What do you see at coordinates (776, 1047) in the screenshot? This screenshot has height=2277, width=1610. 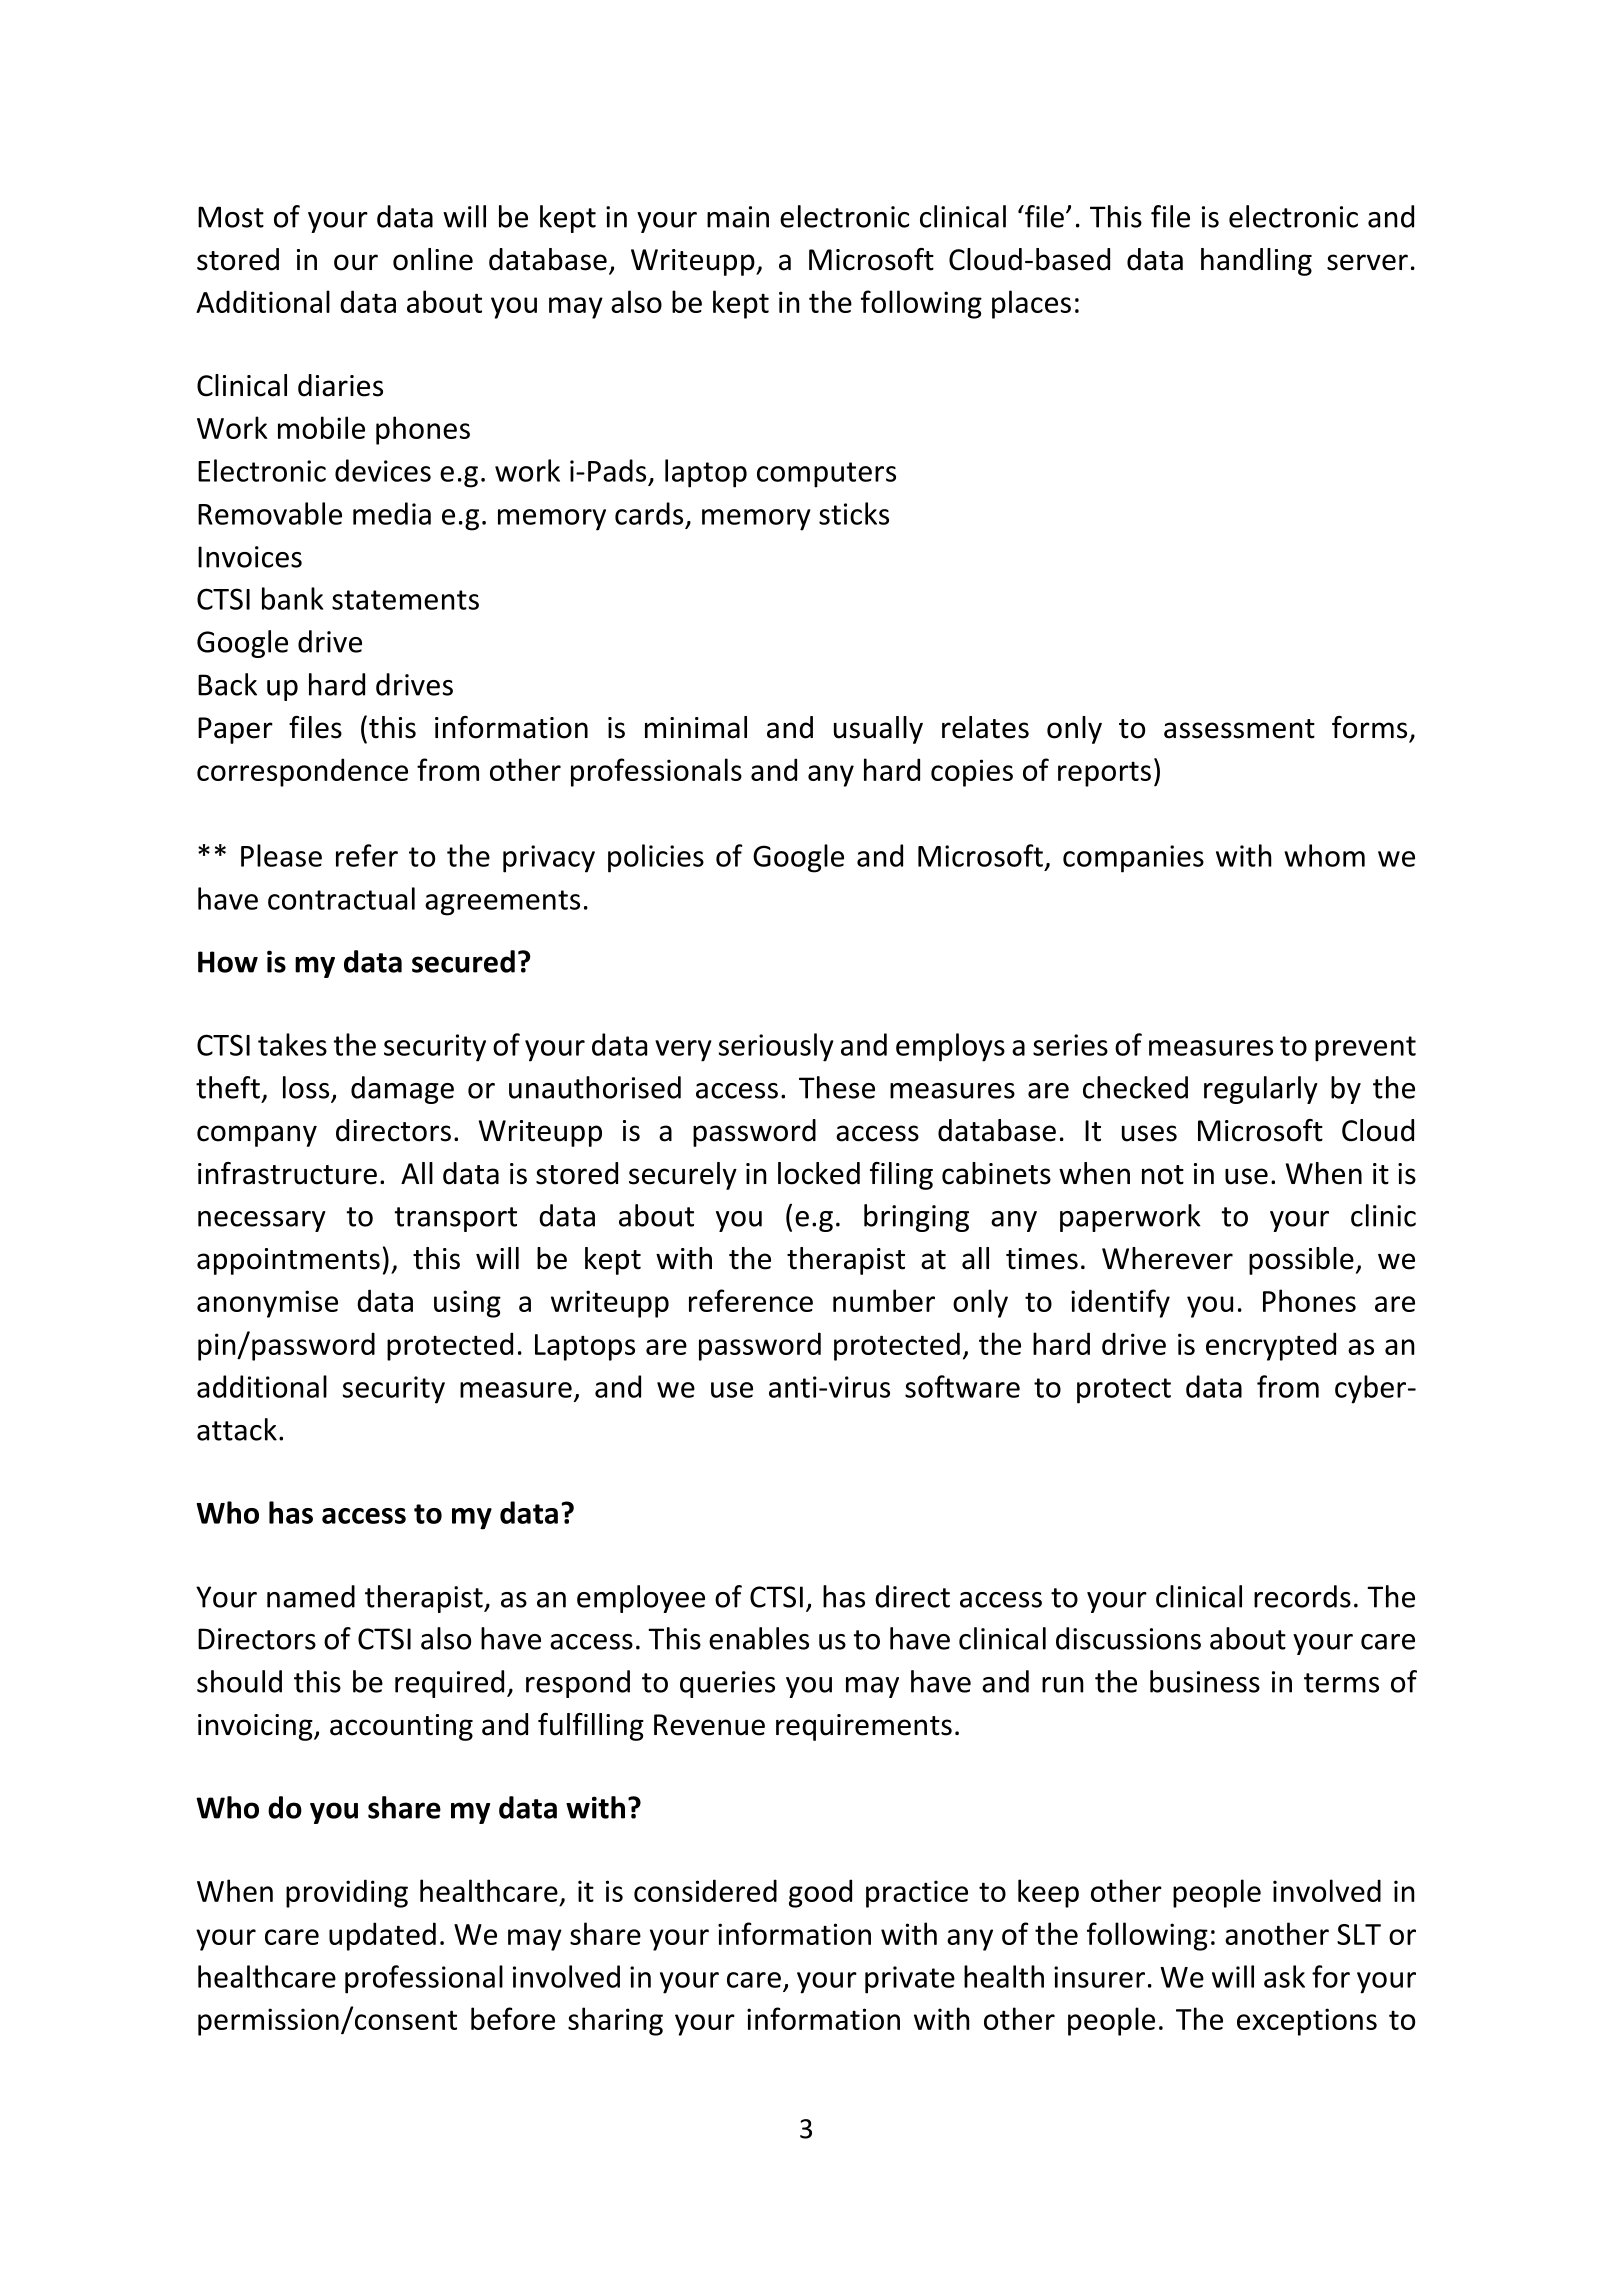 I see `seriously` at bounding box center [776, 1047].
